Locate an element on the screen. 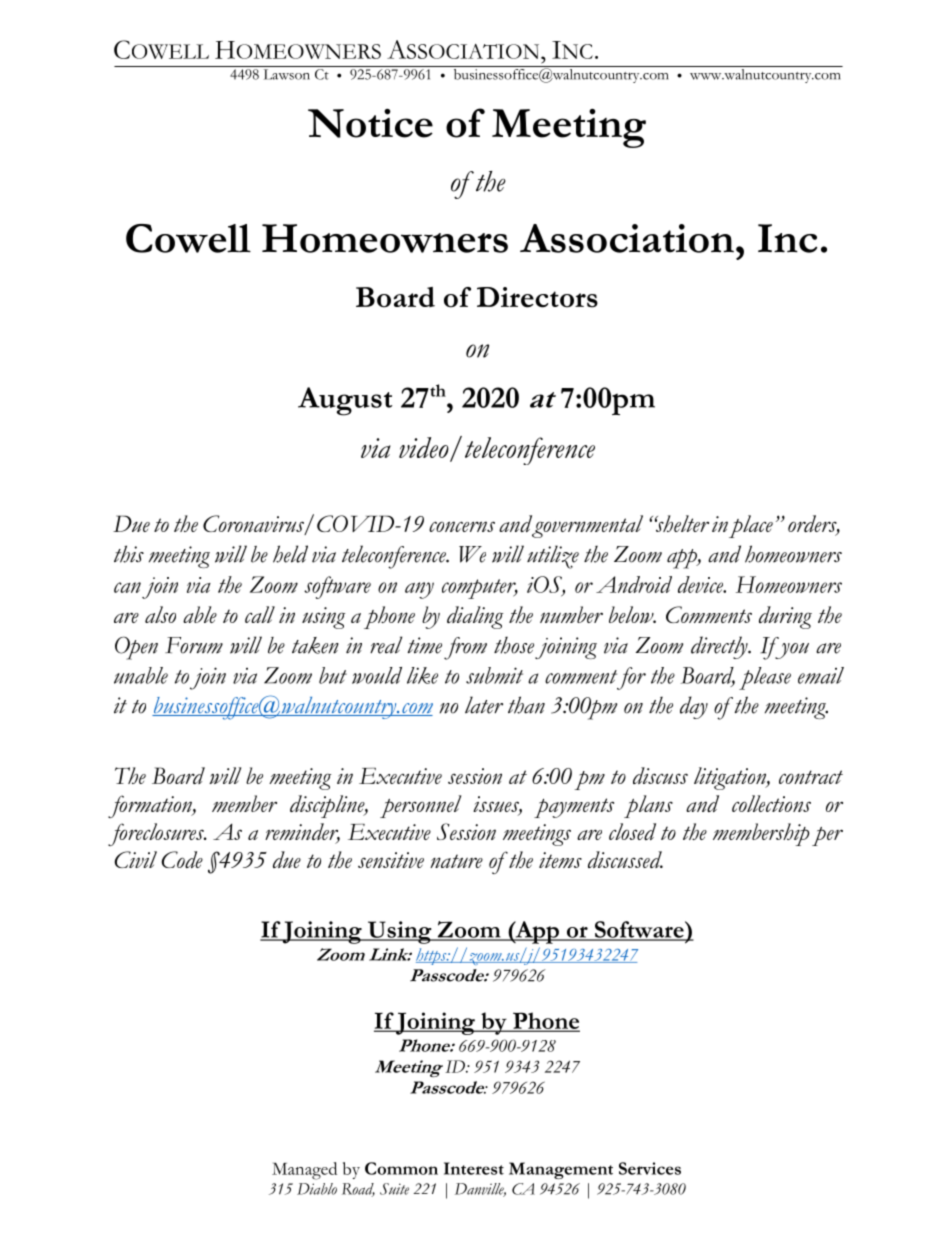 The width and height of the screenshot is (952, 1233). Notice is located at coordinates (370, 123).
